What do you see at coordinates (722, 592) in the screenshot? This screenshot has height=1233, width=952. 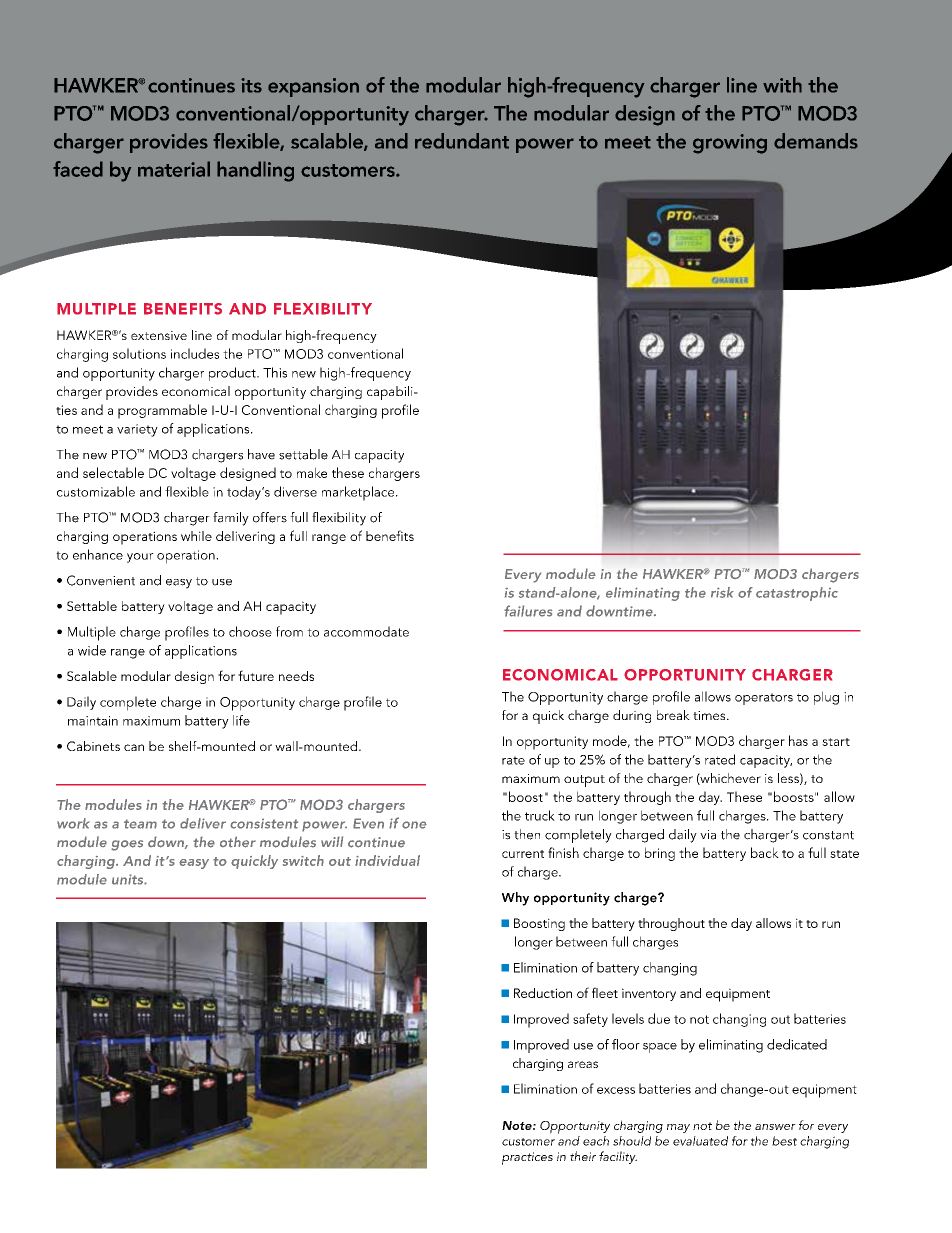 I see `risk` at bounding box center [722, 592].
